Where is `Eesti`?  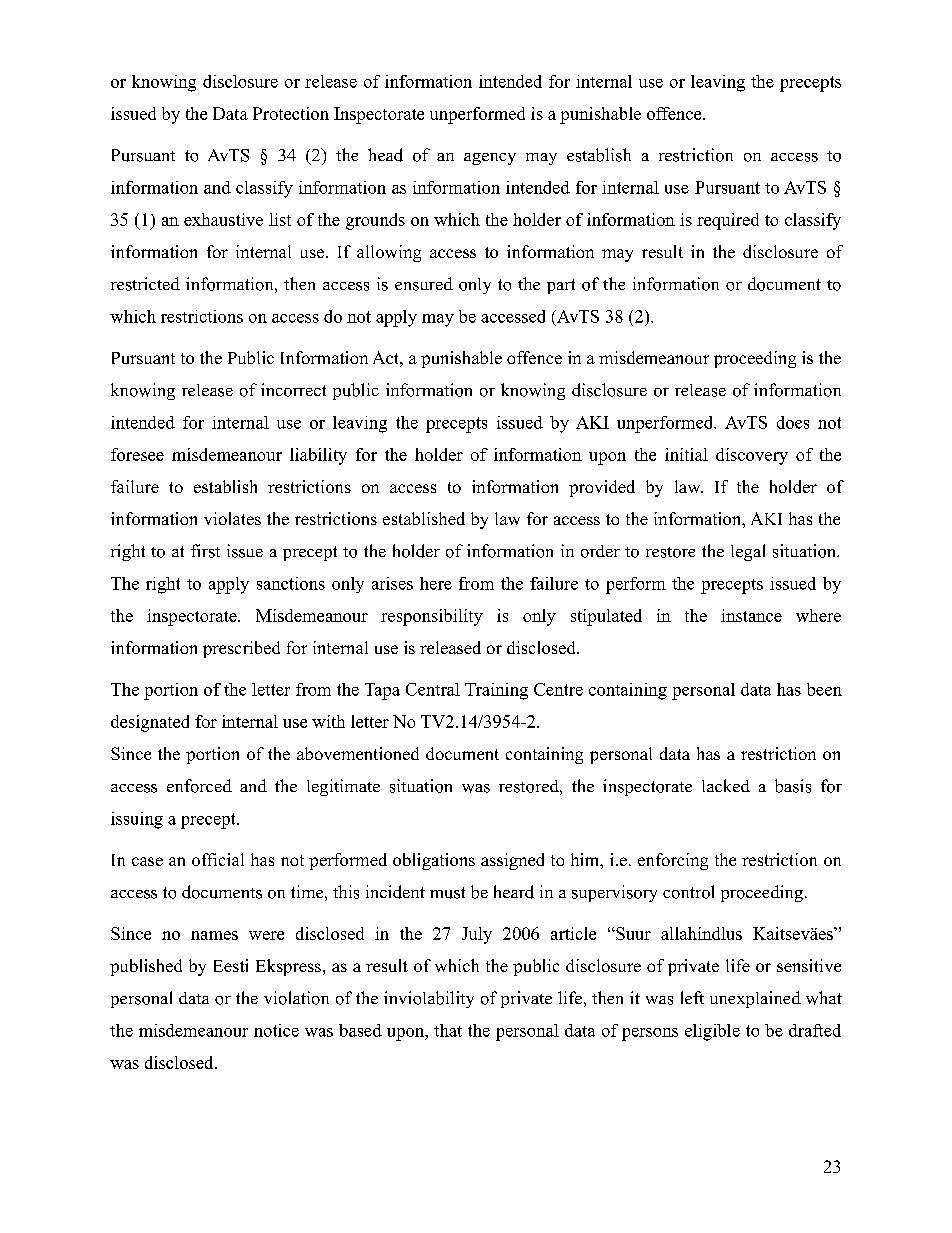 Eesti is located at coordinates (231, 965).
